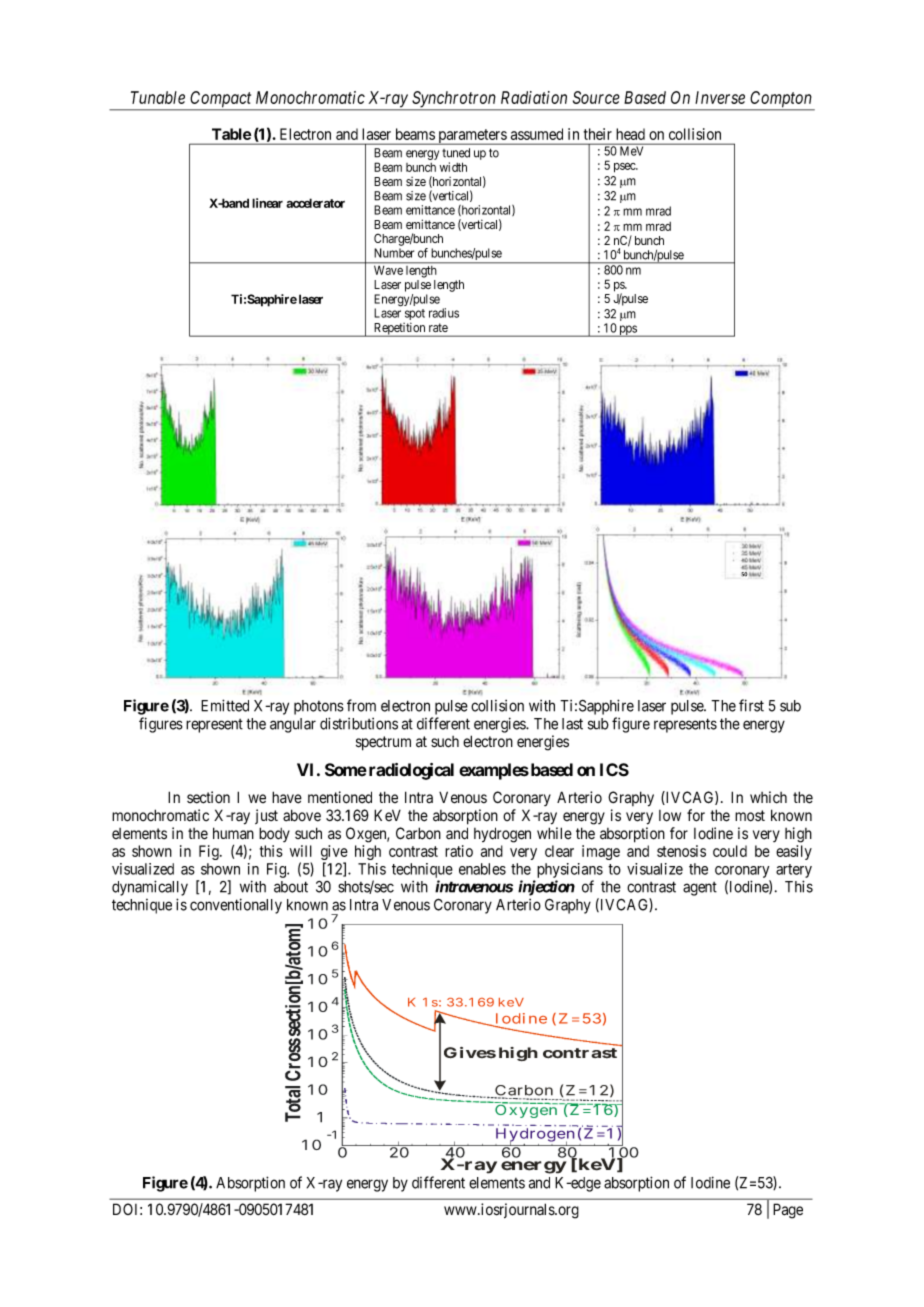  What do you see at coordinates (730, 851) in the screenshot?
I see `could` at bounding box center [730, 851].
